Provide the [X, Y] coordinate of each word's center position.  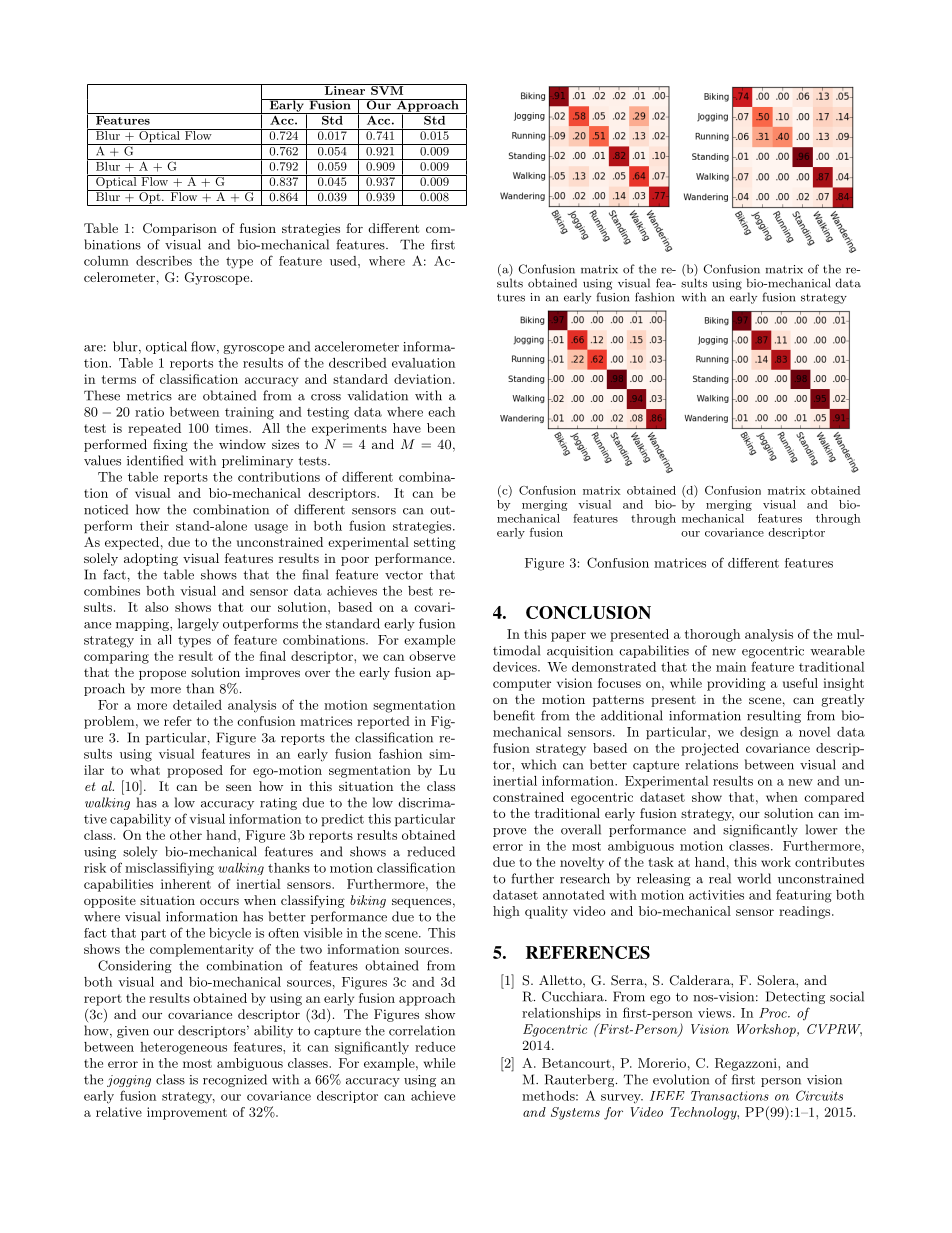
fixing [170, 445]
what [145, 770]
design [759, 733]
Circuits [819, 1095]
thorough [712, 635]
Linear [345, 89]
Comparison [180, 229]
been [441, 428]
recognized [235, 1080]
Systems [575, 1113]
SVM [387, 89]
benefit [514, 715]
